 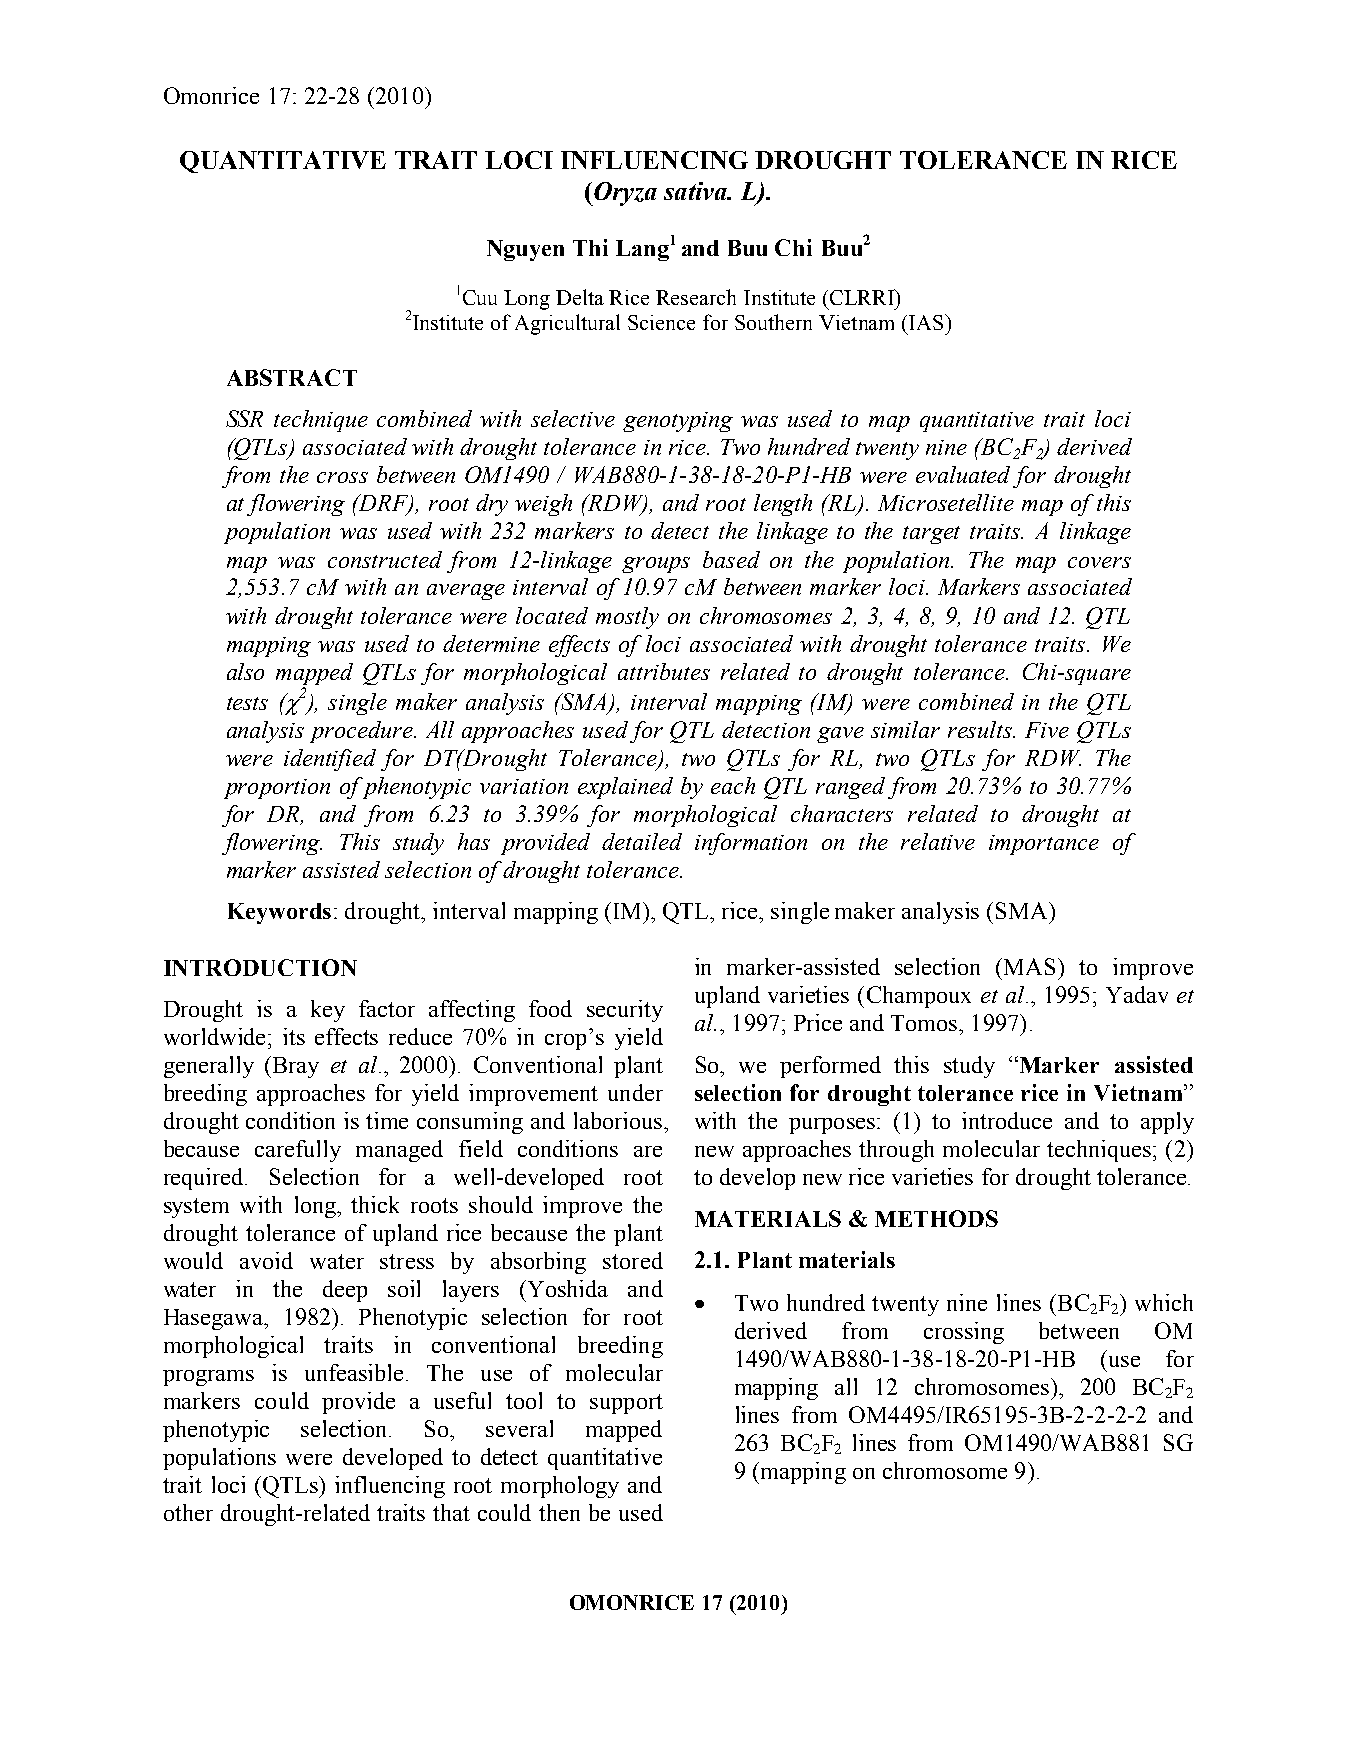 I want to click on sativa, so click(x=697, y=191).
